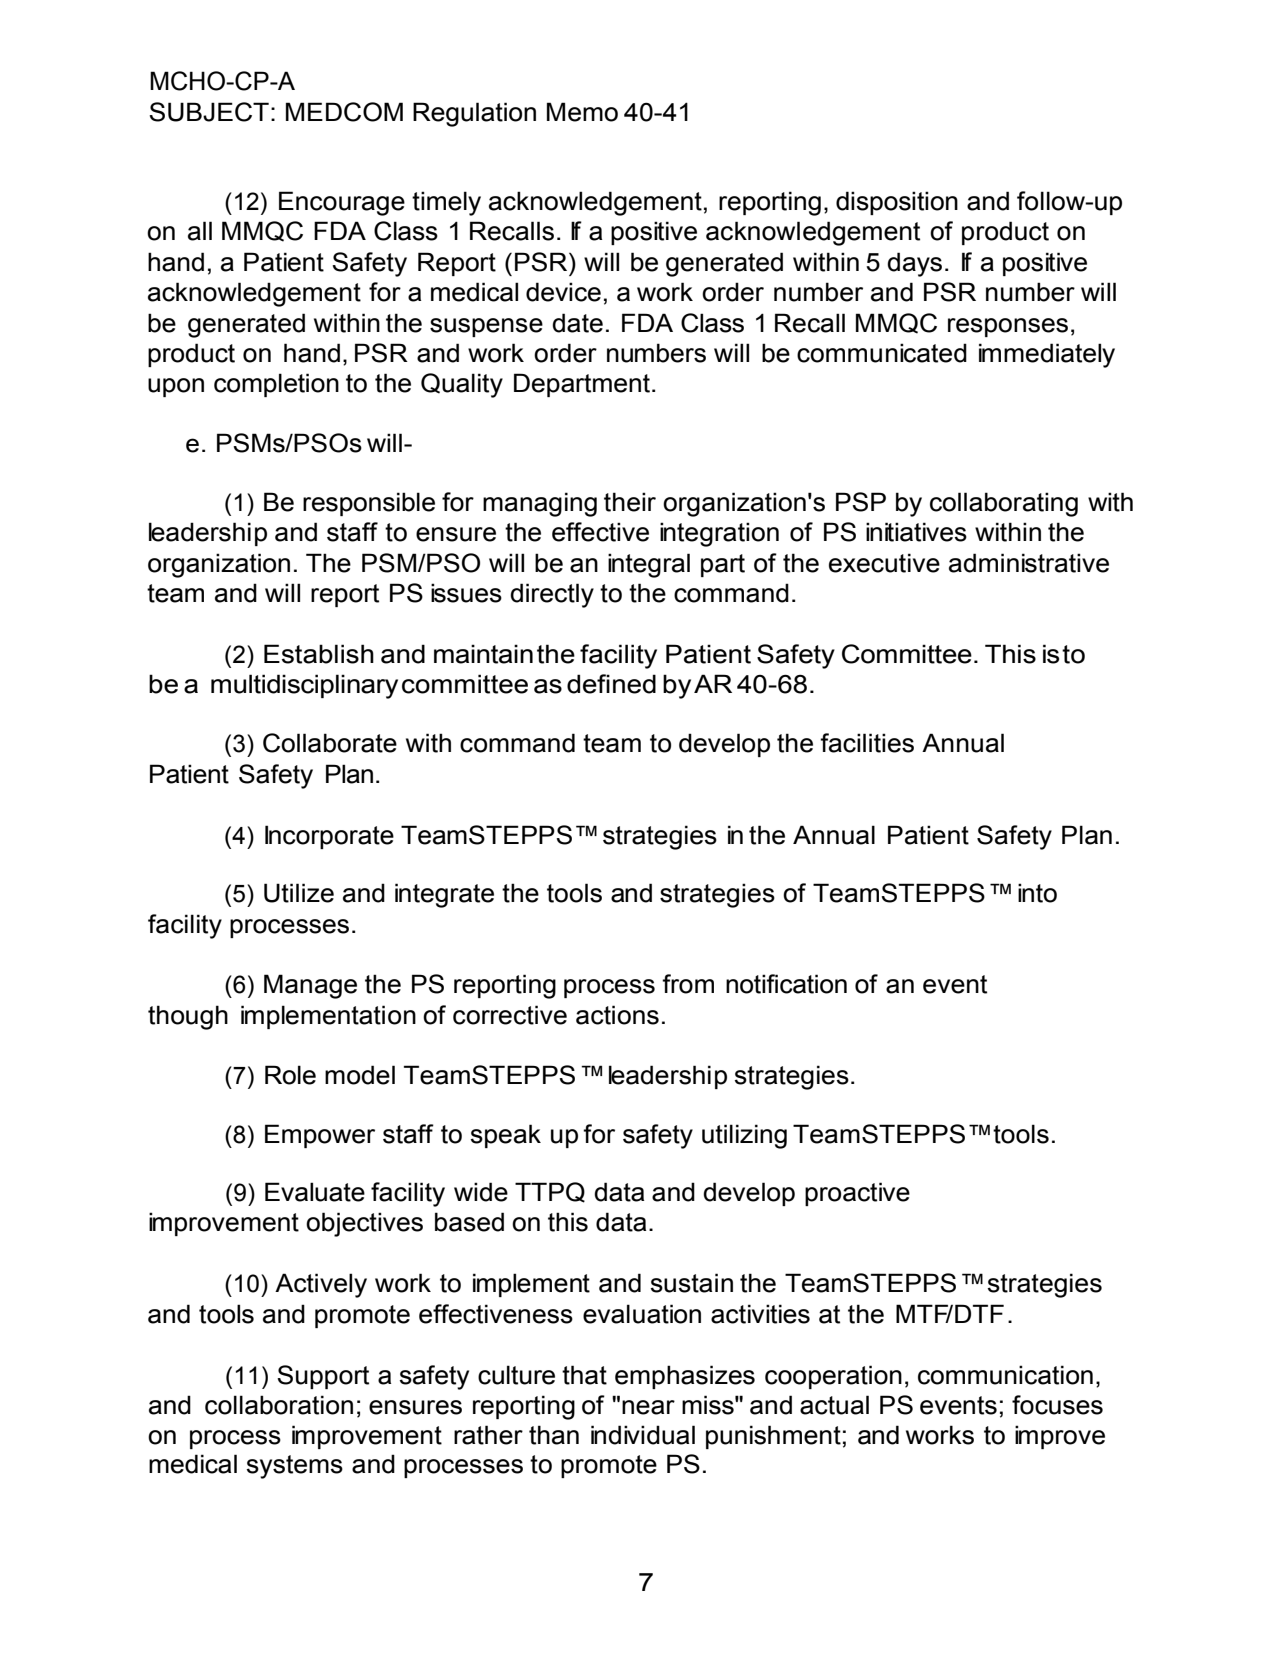  What do you see at coordinates (279, 1405) in the document?
I see `collaboration` at bounding box center [279, 1405].
